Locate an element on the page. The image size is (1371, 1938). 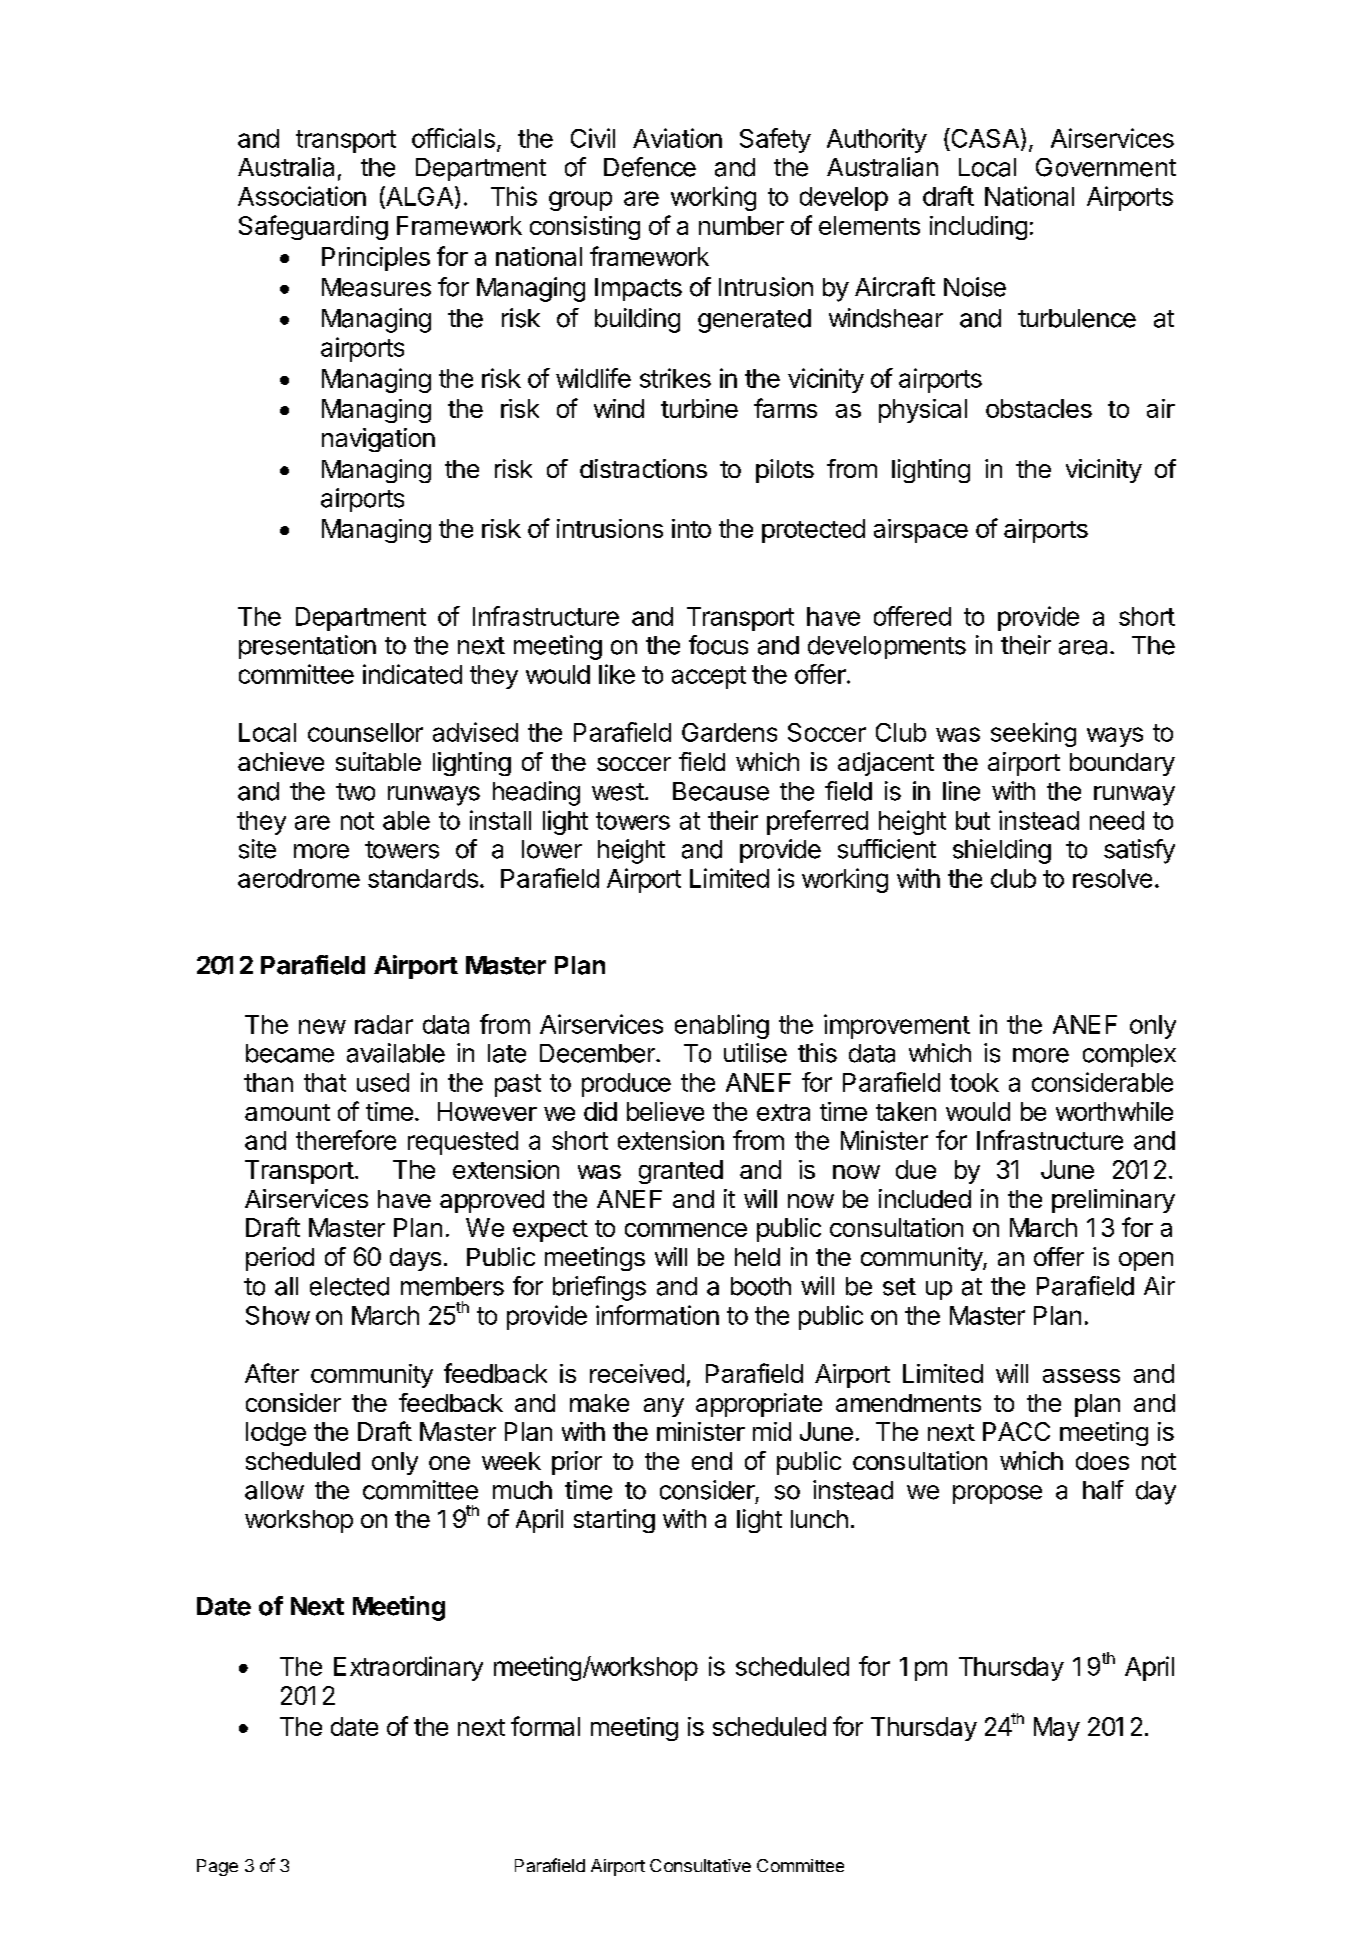
therefore is located at coordinates (346, 1140).
